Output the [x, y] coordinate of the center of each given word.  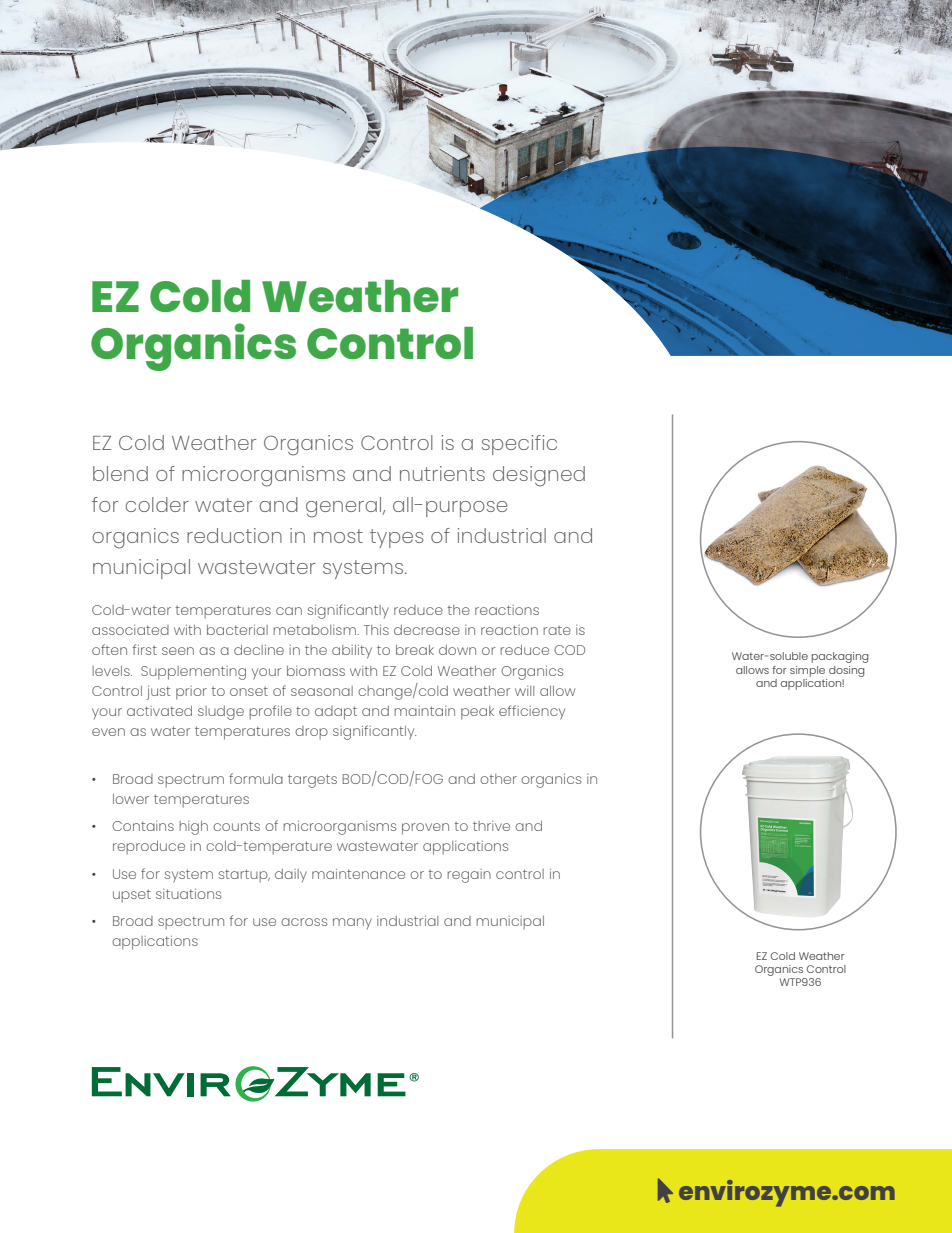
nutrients [442, 473]
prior [191, 693]
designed [539, 476]
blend [120, 473]
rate [557, 630]
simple [807, 671]
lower [131, 799]
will [524, 691]
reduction [234, 535]
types [397, 538]
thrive [491, 826]
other [498, 779]
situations [188, 894]
